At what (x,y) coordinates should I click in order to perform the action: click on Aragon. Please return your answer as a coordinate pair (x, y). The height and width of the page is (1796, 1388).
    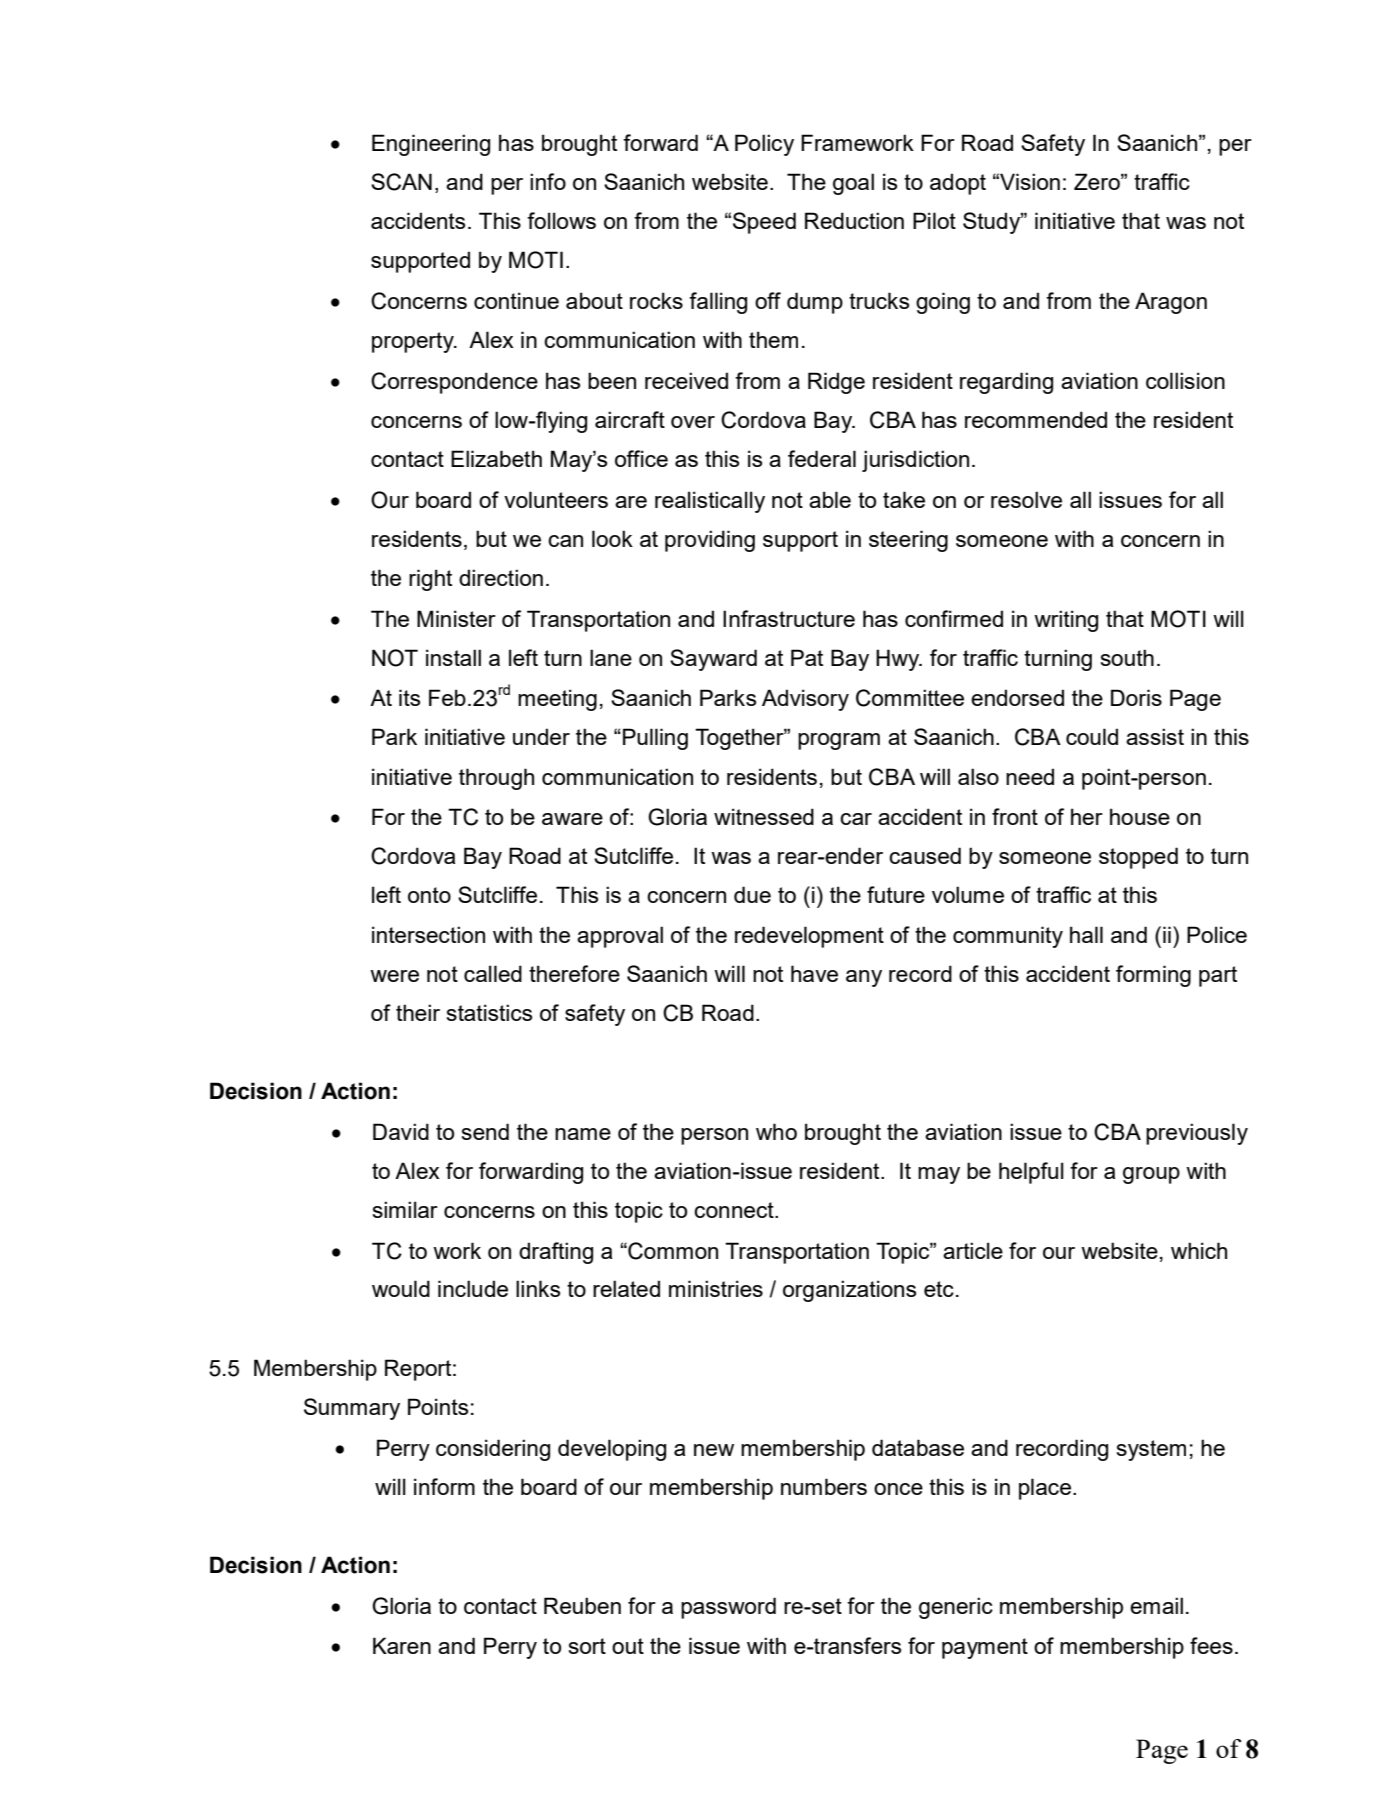
    Looking at the image, I should click on (1171, 303).
